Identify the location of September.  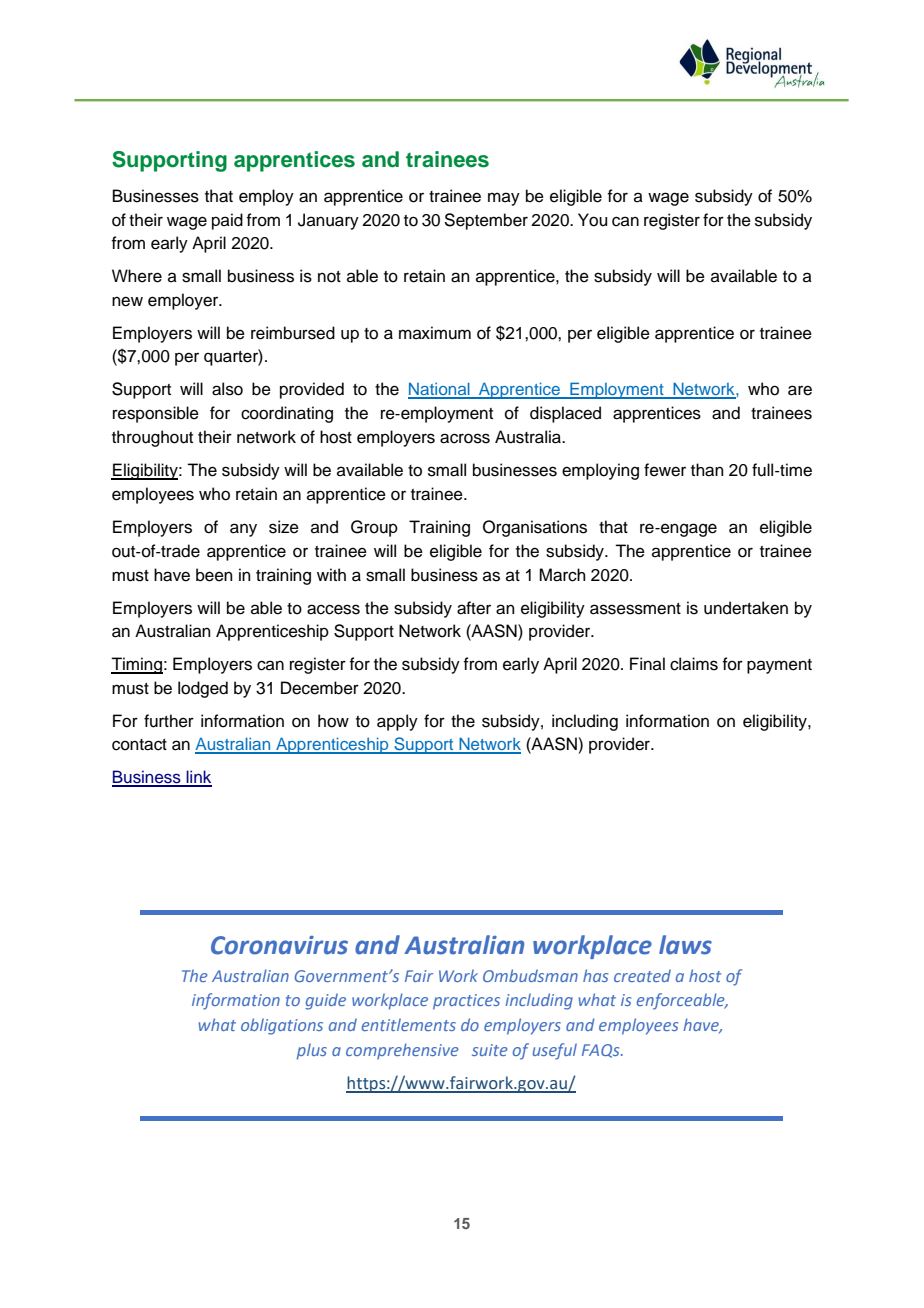
(486, 221).
